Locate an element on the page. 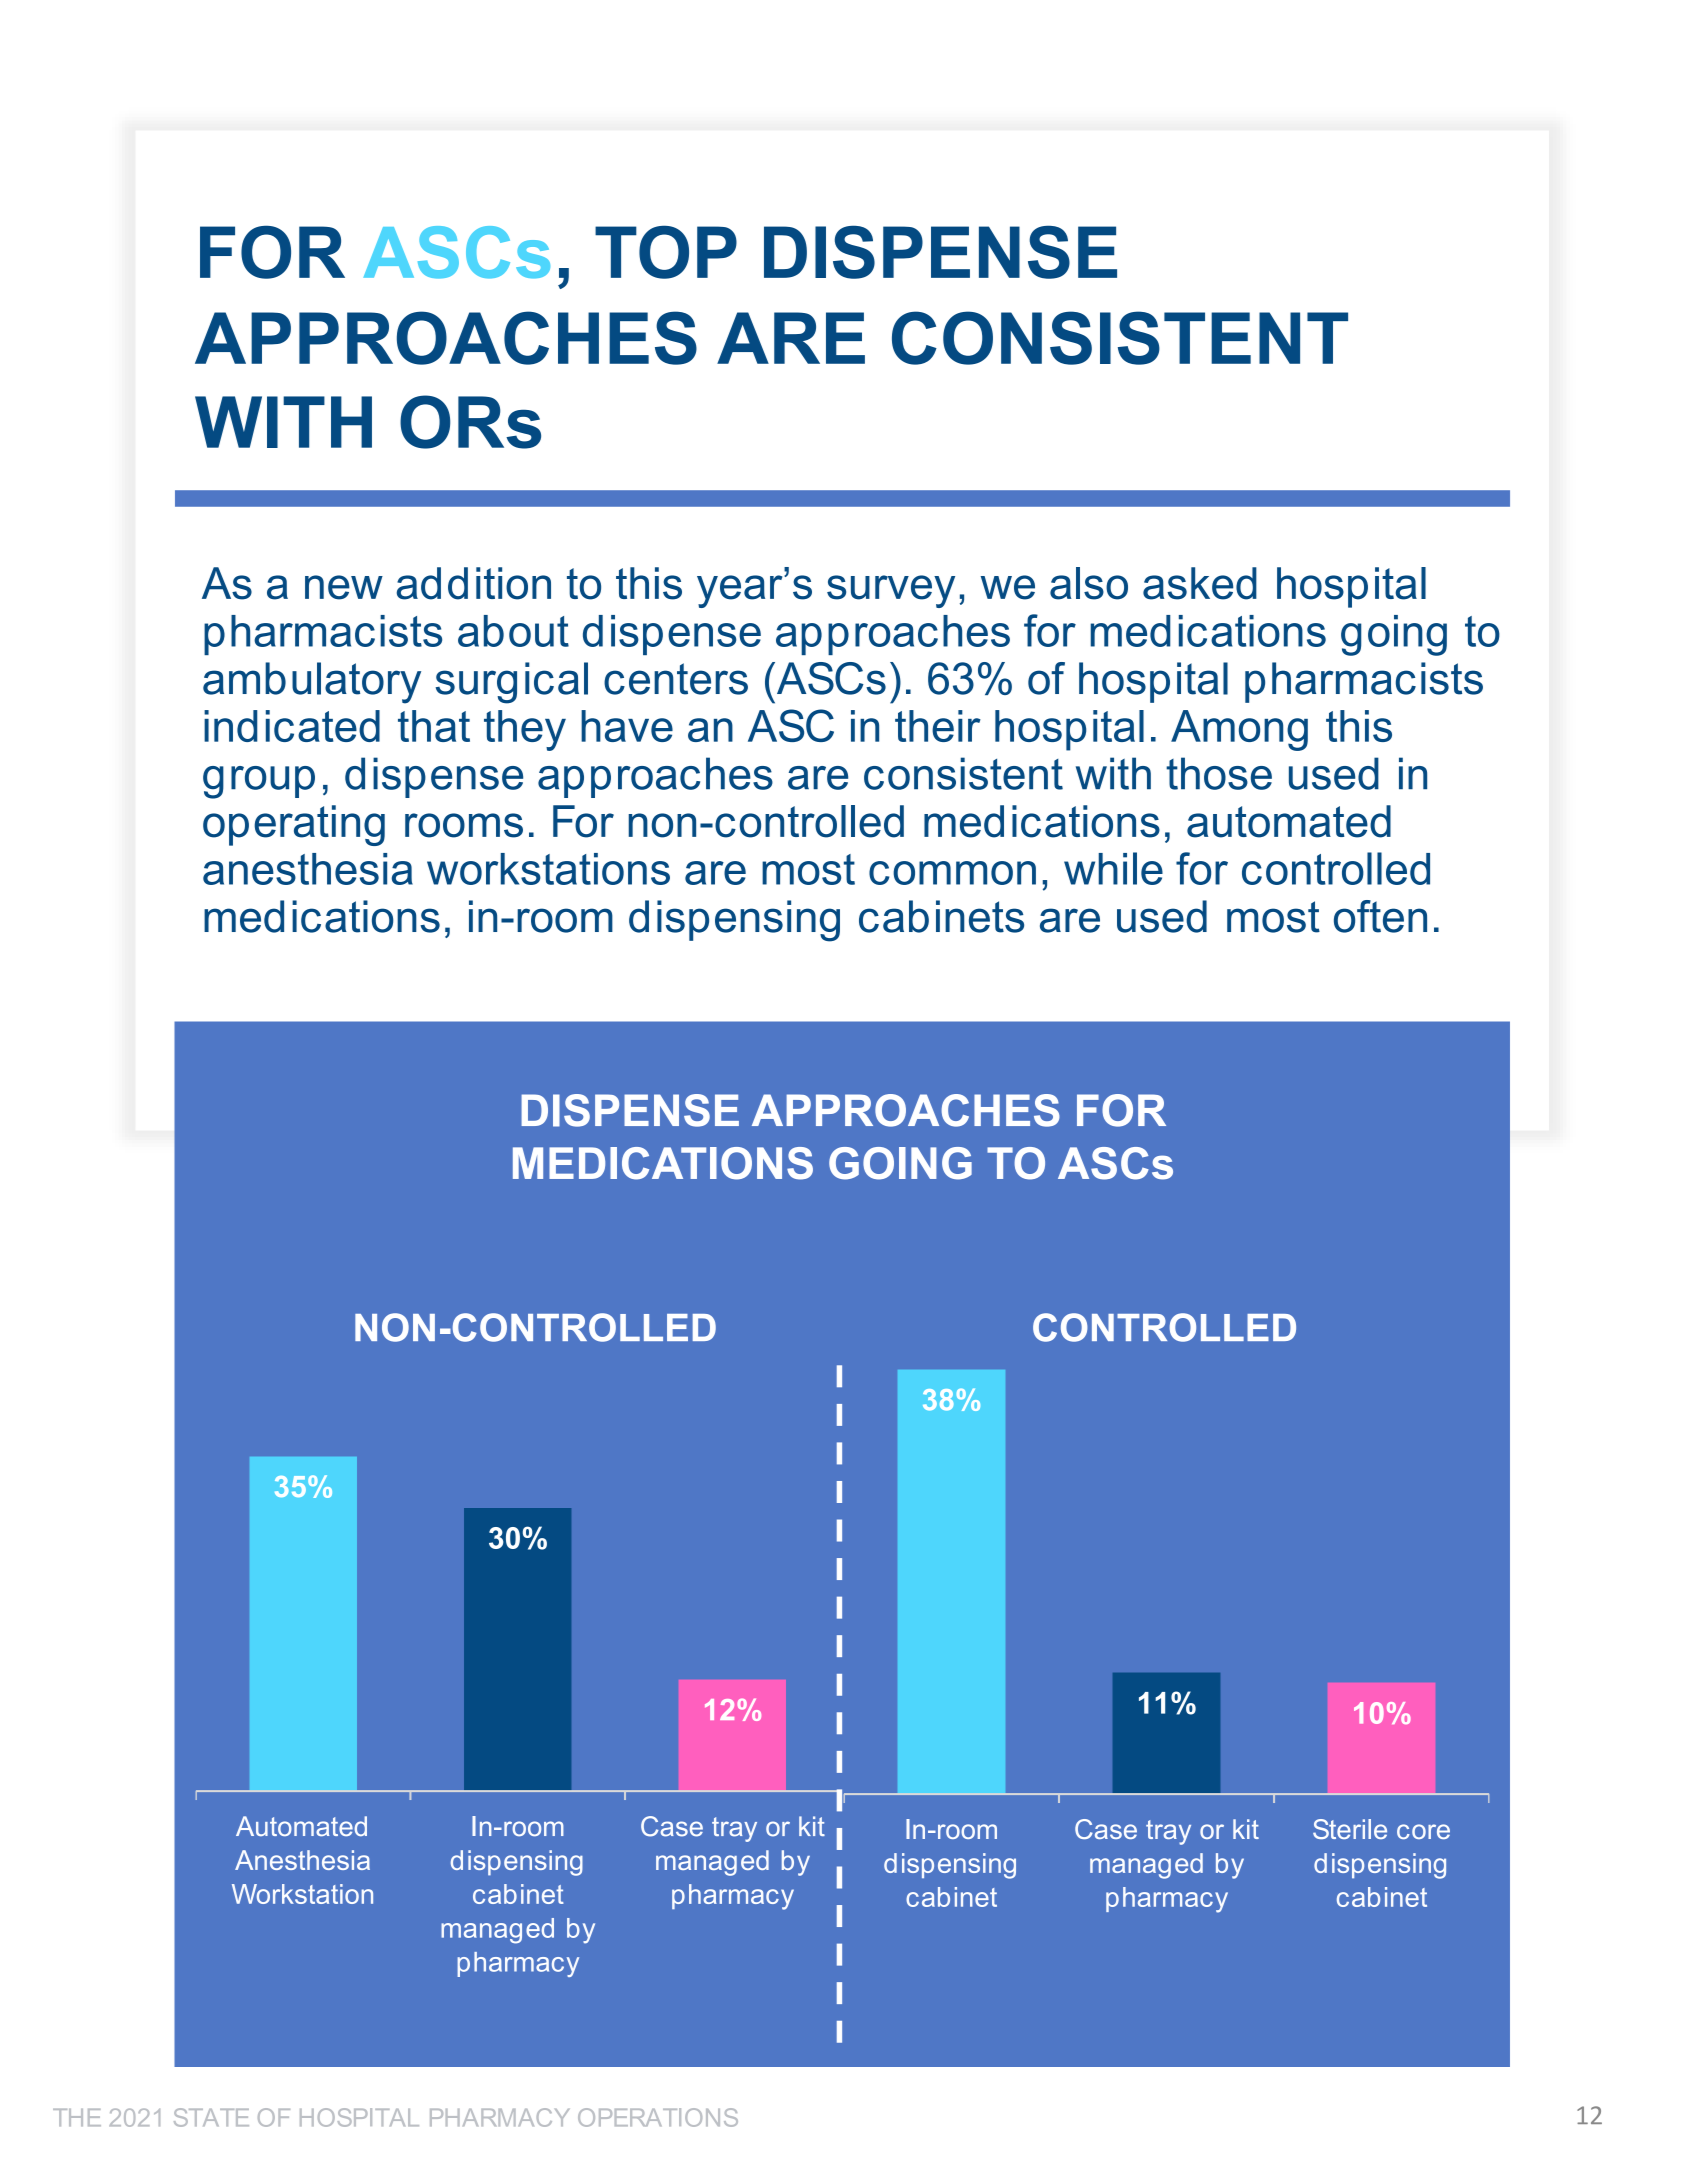 This document has height=2181, width=1685. asked is located at coordinates (1200, 583).
